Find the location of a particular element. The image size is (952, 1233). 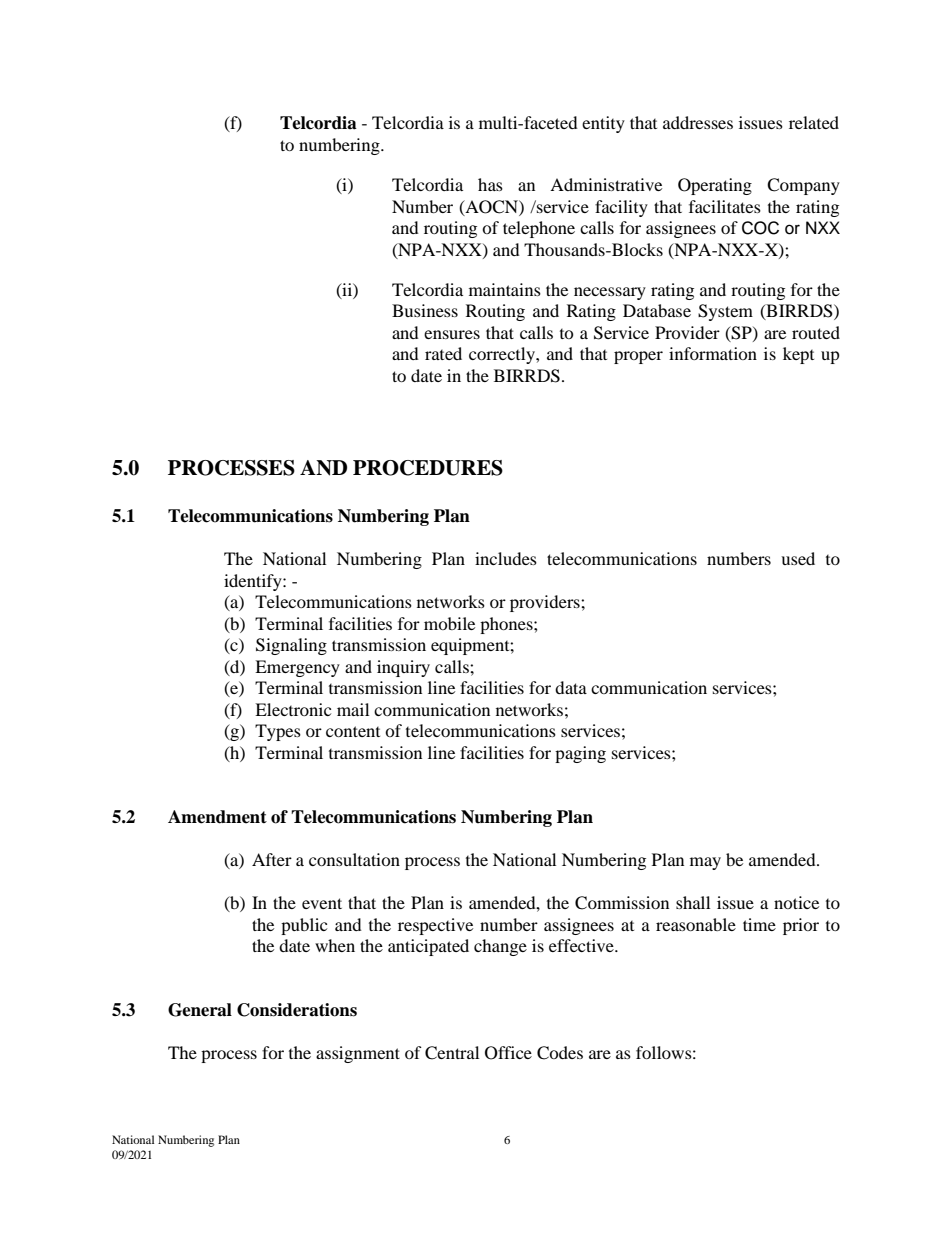

used is located at coordinates (798, 558).
